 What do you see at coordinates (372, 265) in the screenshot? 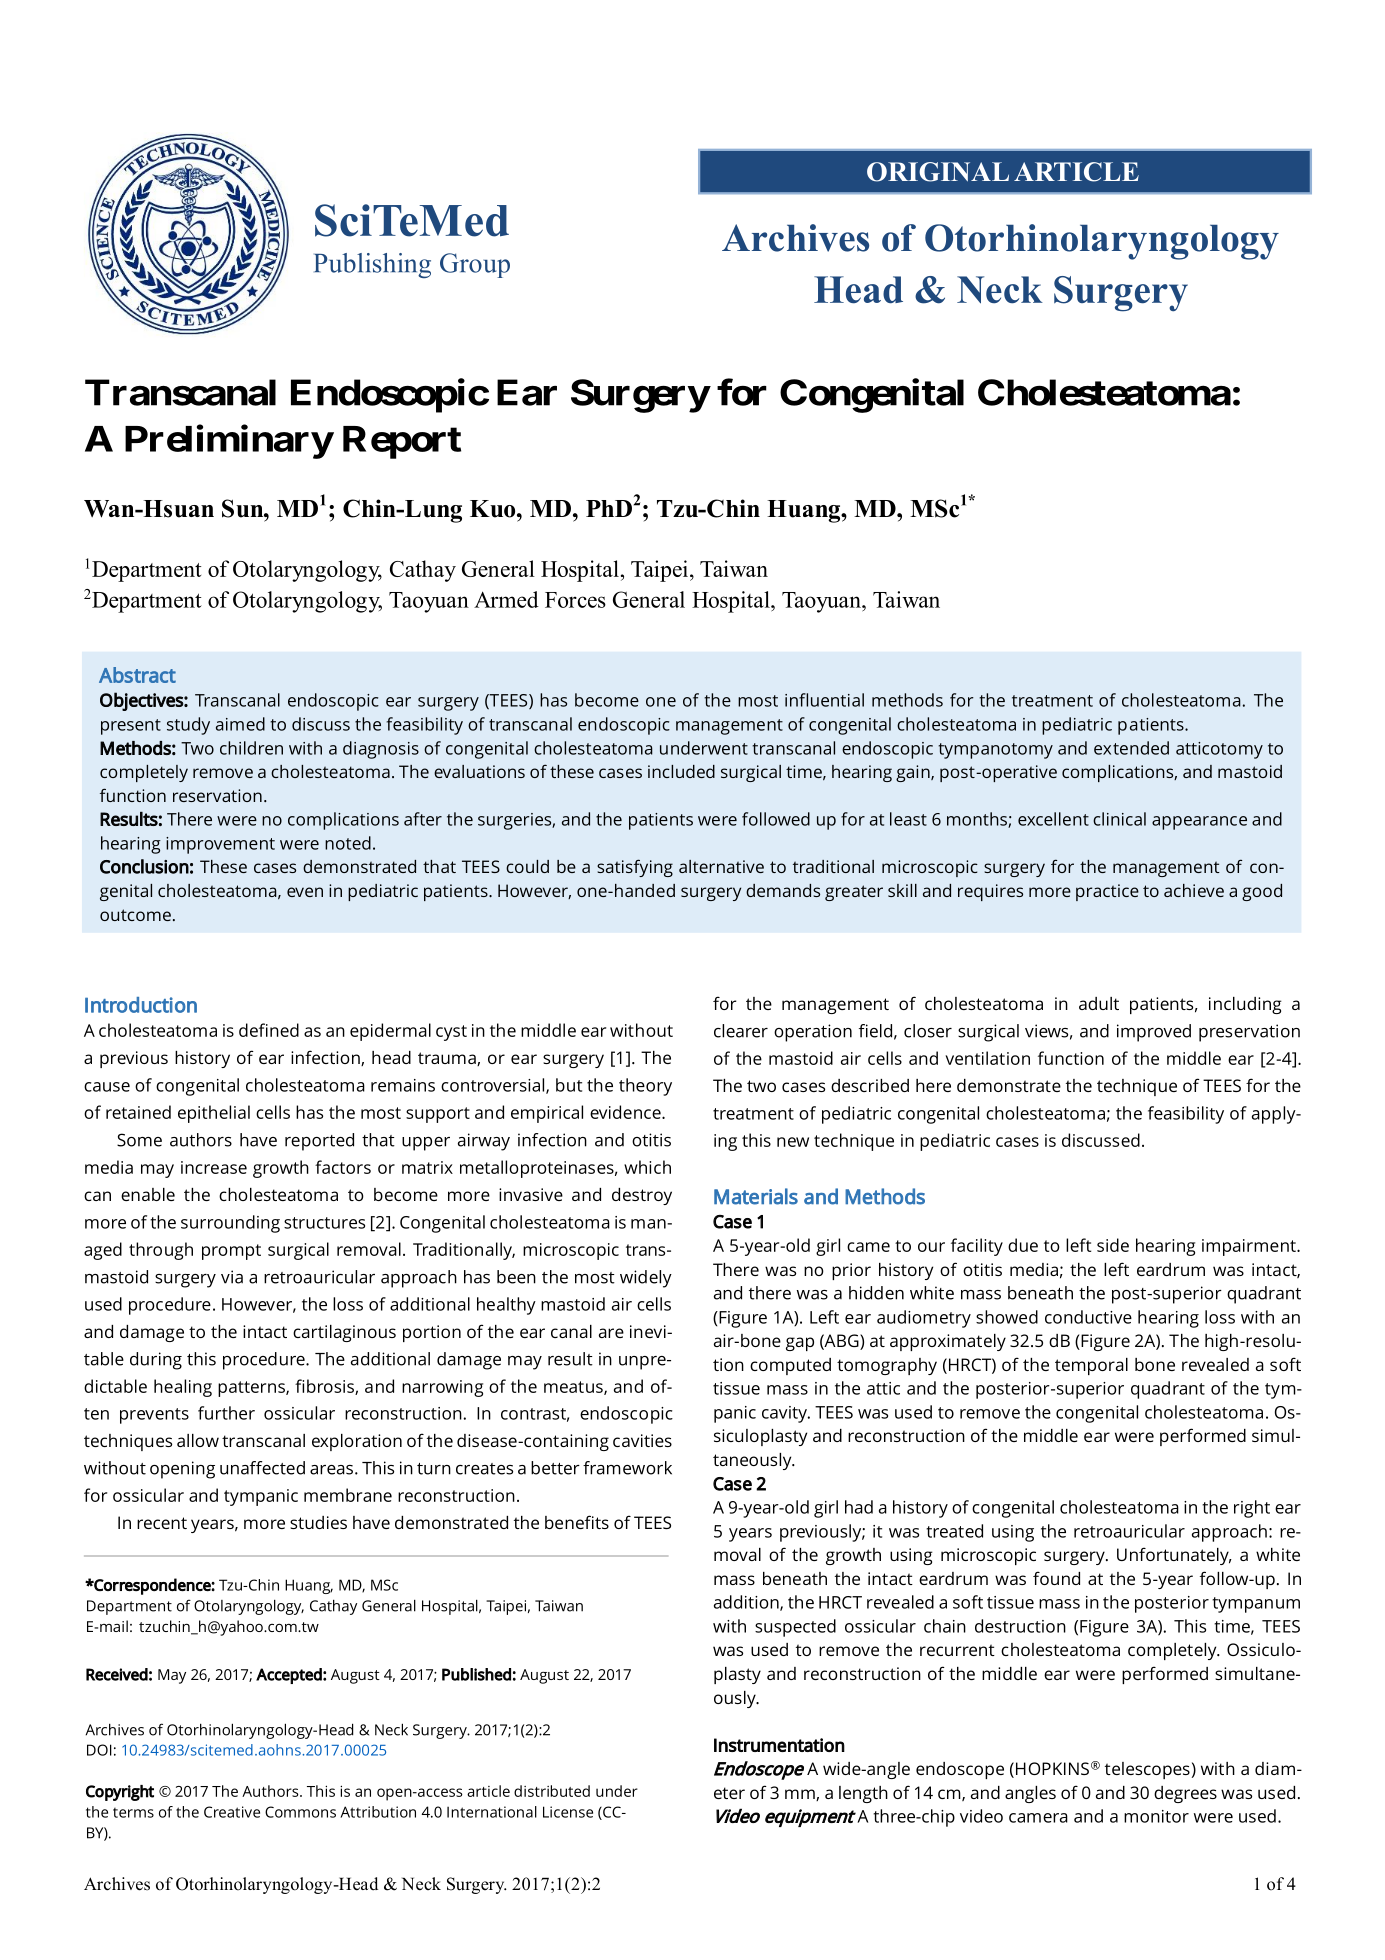
I see `Publishing` at bounding box center [372, 265].
